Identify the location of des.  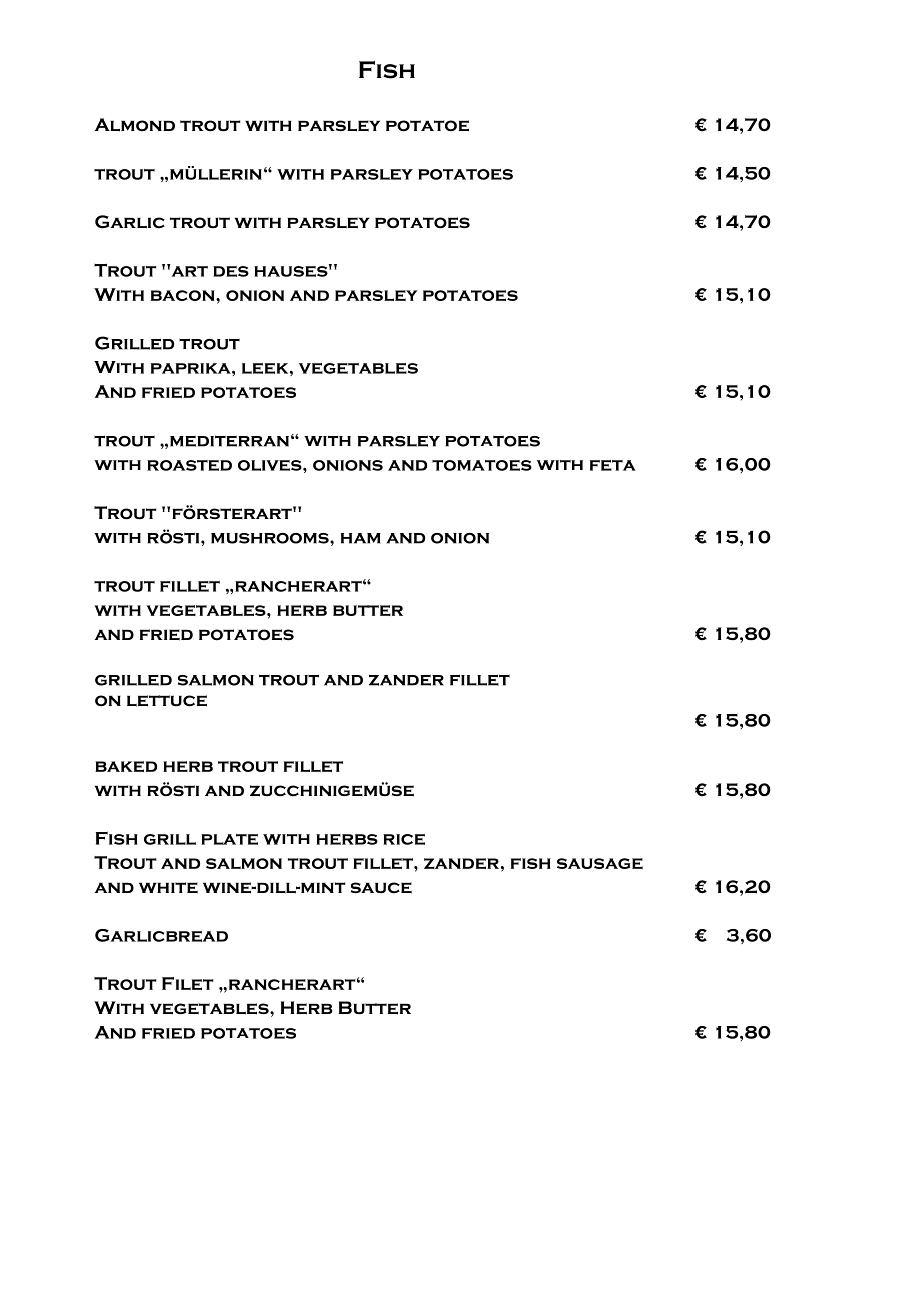
(231, 271).
